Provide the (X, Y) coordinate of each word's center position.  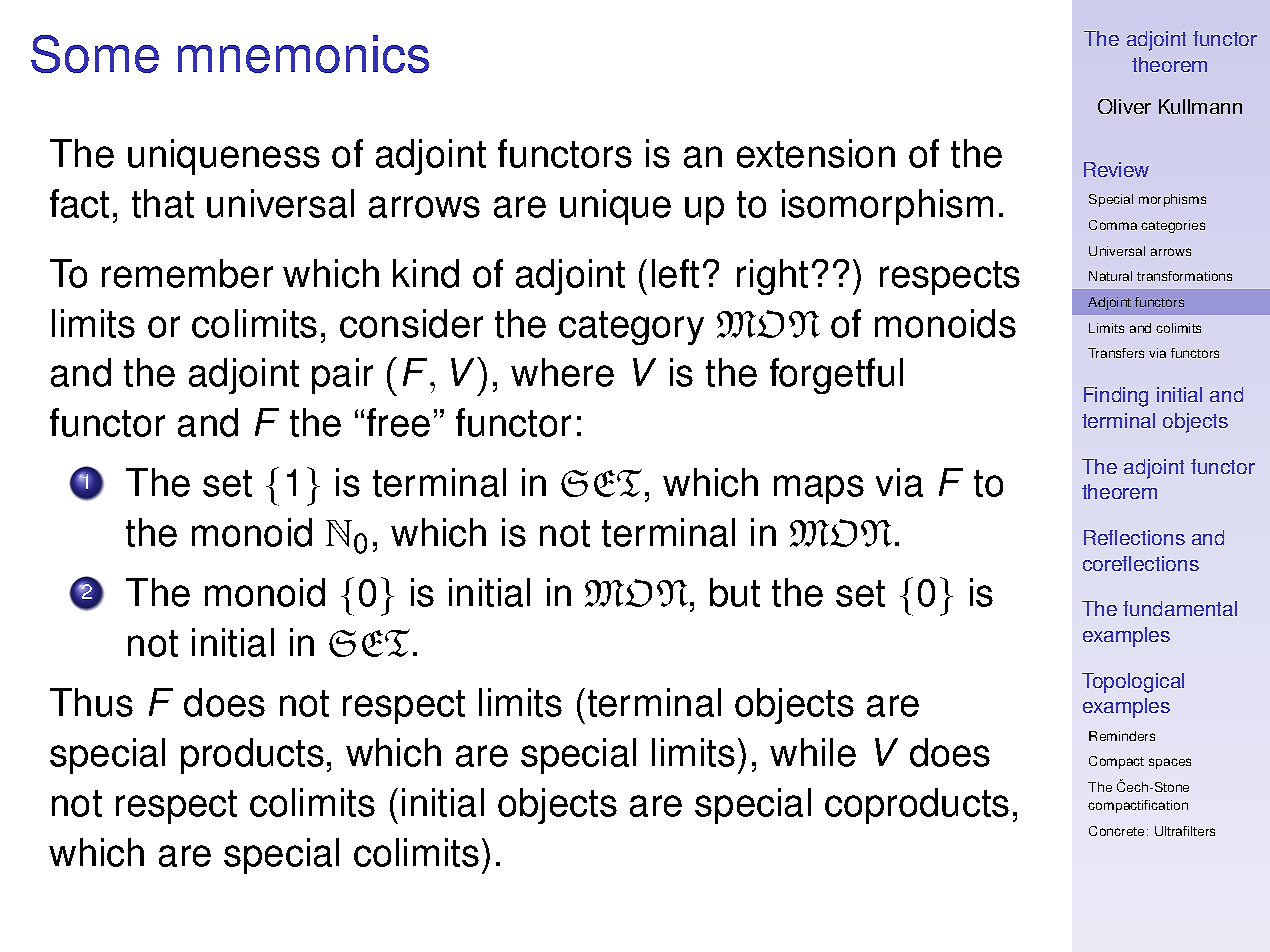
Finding (1116, 397)
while (813, 752)
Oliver (1124, 106)
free (398, 422)
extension (816, 153)
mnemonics (303, 54)
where (562, 372)
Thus (91, 702)
